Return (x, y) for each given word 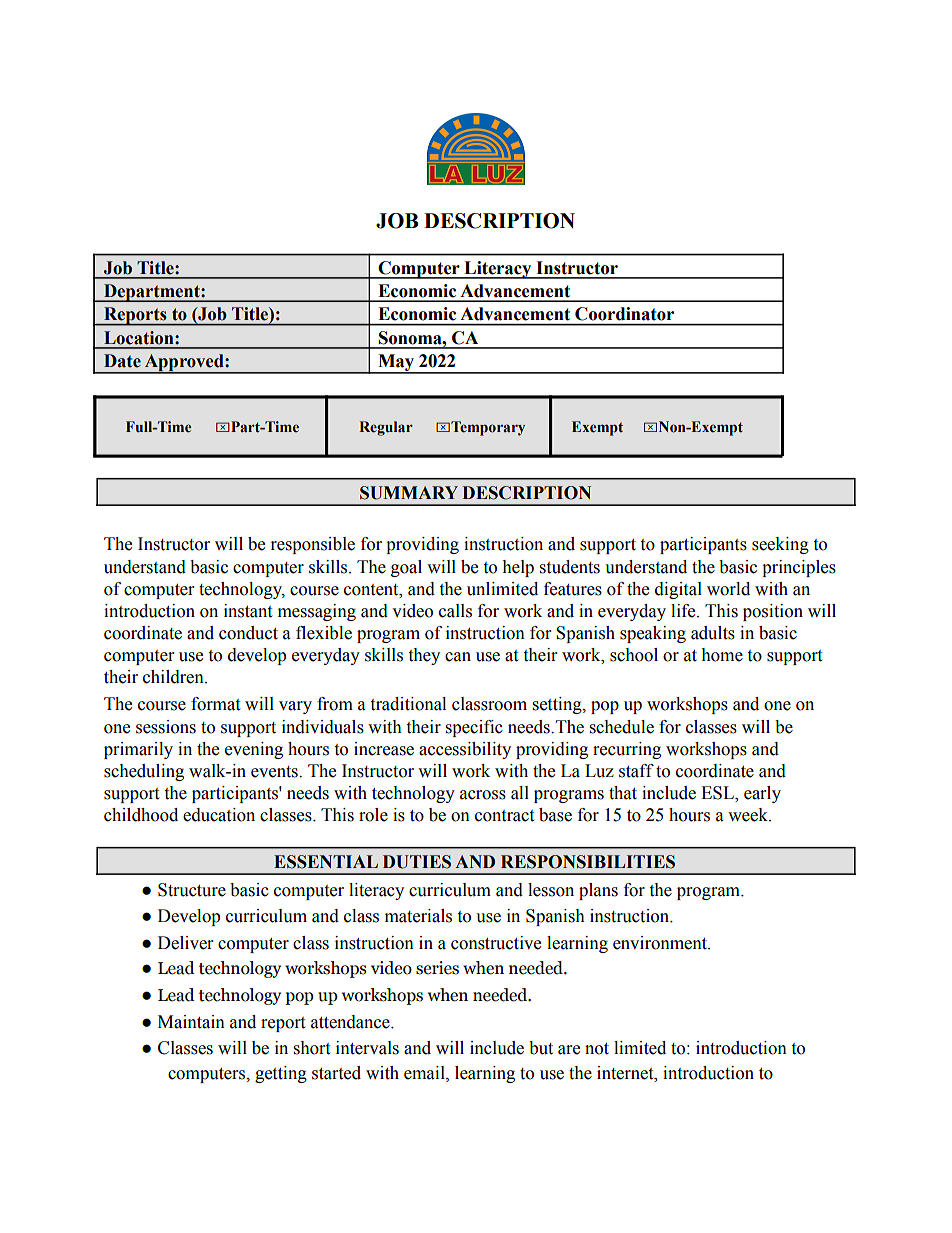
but (541, 1048)
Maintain (191, 1022)
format (215, 704)
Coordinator (624, 314)
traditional (408, 704)
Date (122, 361)
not (597, 1049)
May (396, 364)
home (722, 655)
